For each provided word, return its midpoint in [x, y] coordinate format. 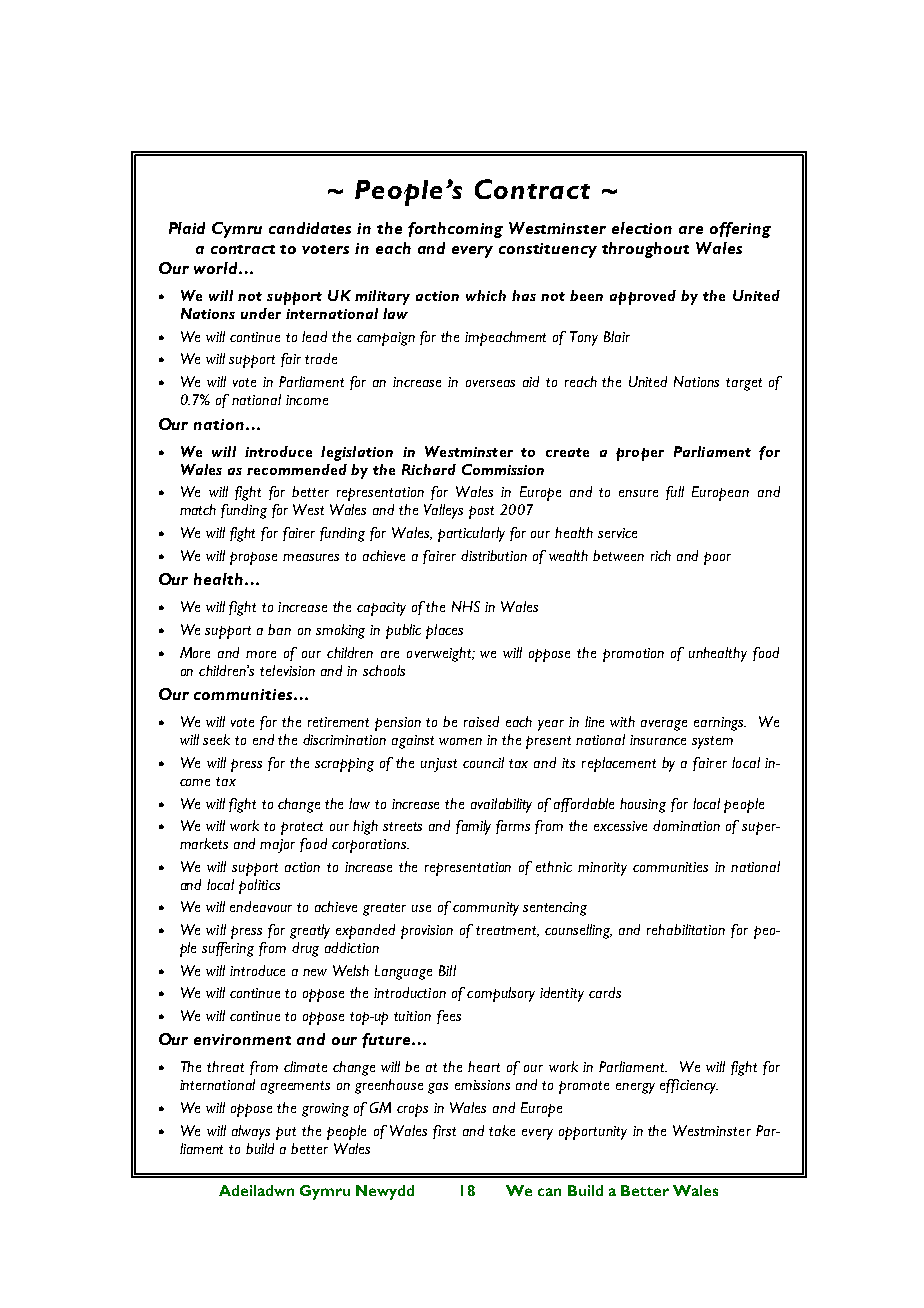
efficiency [689, 1086]
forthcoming [455, 230]
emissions [482, 1085]
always [251, 1132]
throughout [645, 250]
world [217, 268]
